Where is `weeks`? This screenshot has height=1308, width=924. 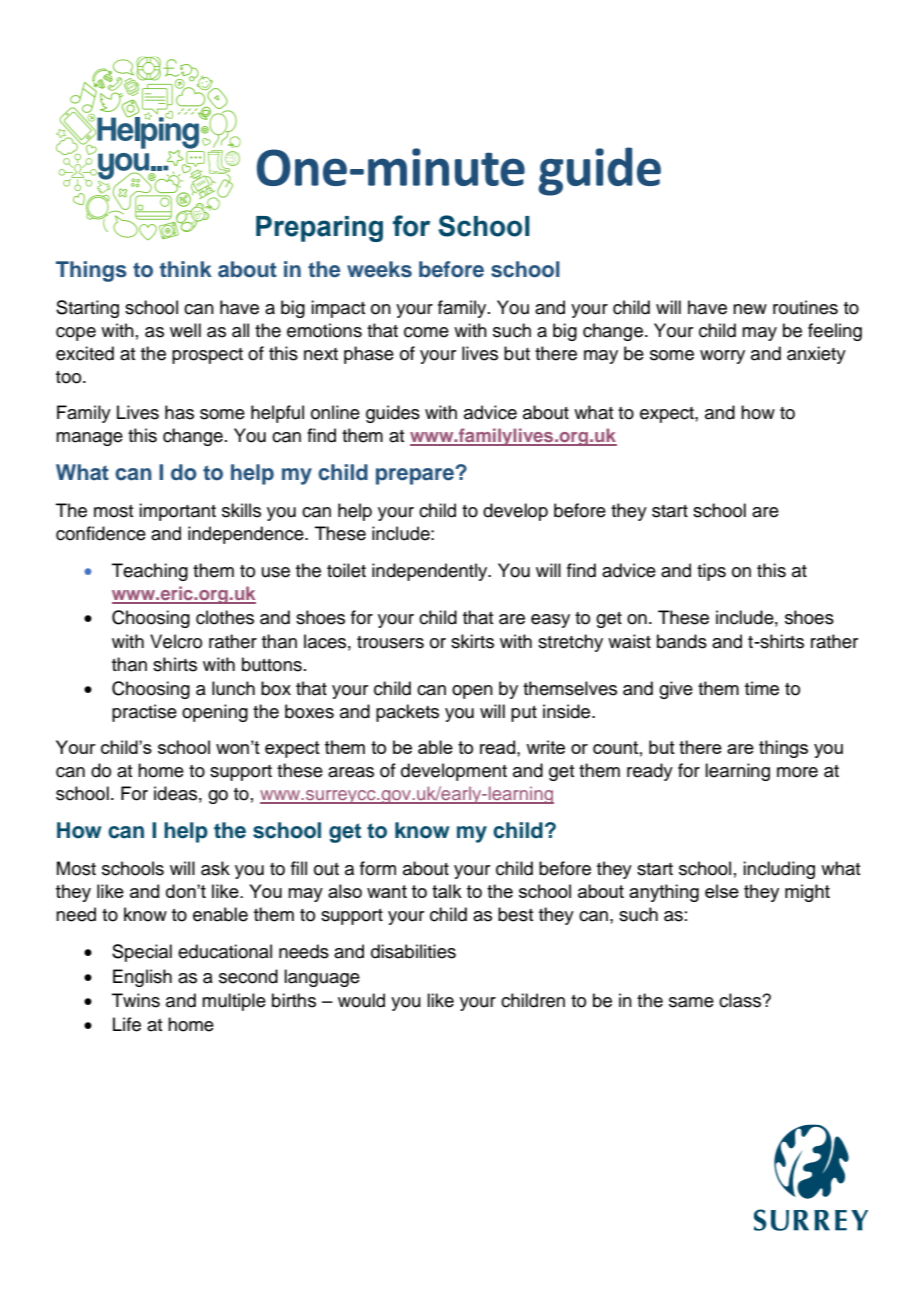 weeks is located at coordinates (379, 269).
